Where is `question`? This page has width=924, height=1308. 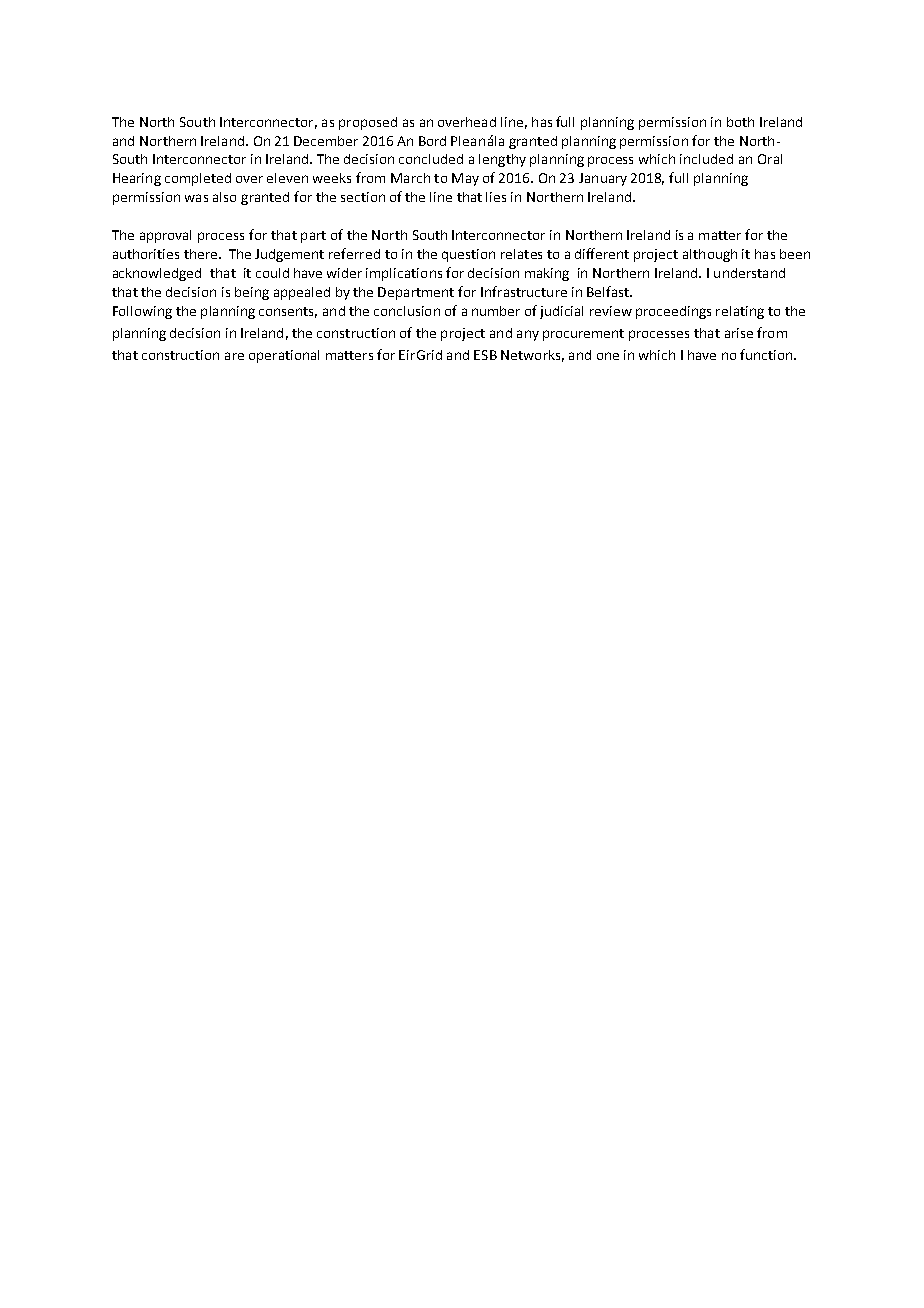 question is located at coordinates (468, 255).
